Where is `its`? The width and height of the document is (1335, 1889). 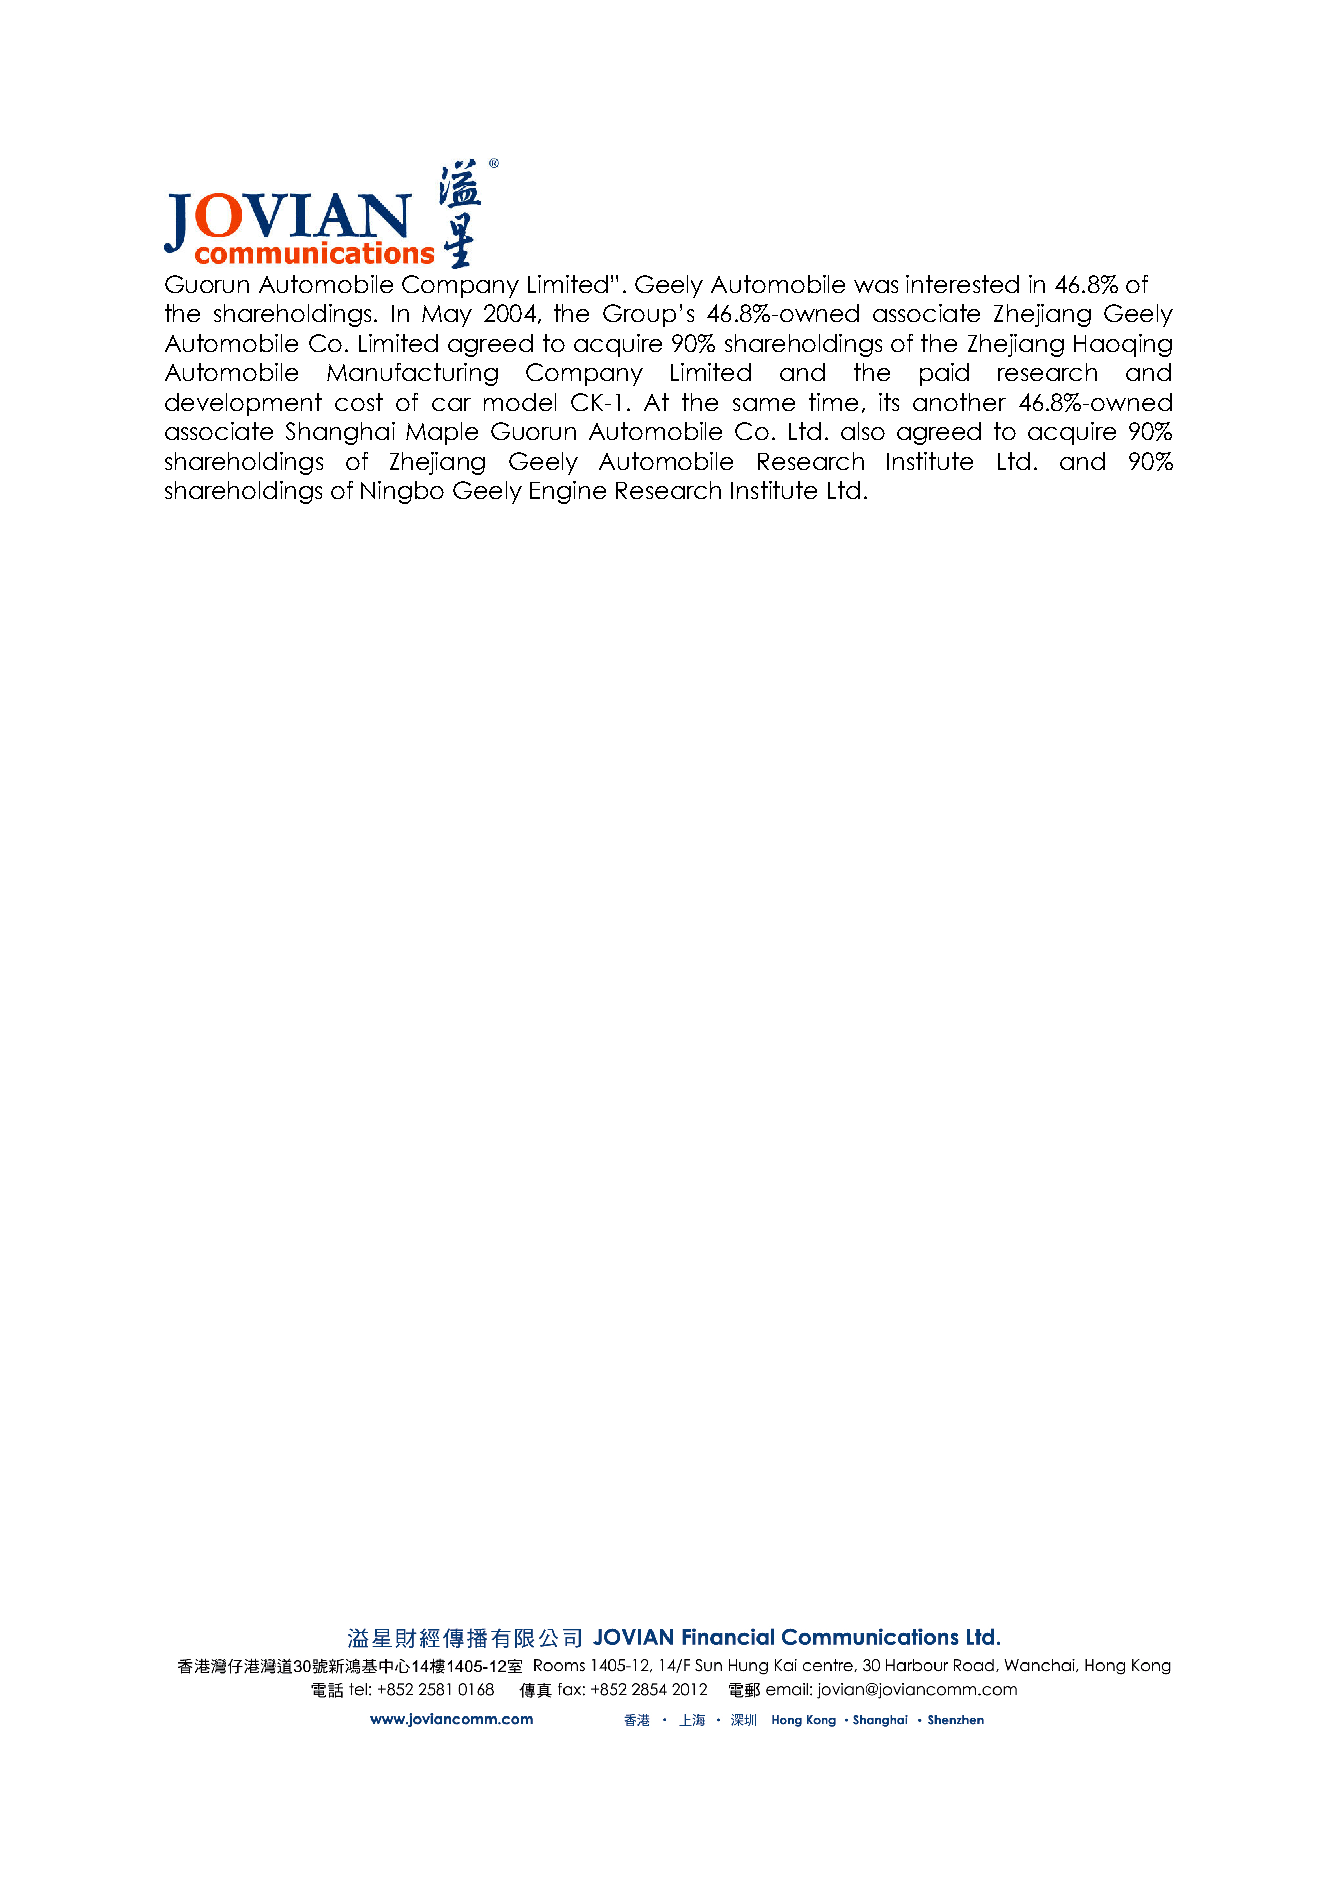 its is located at coordinates (889, 402).
